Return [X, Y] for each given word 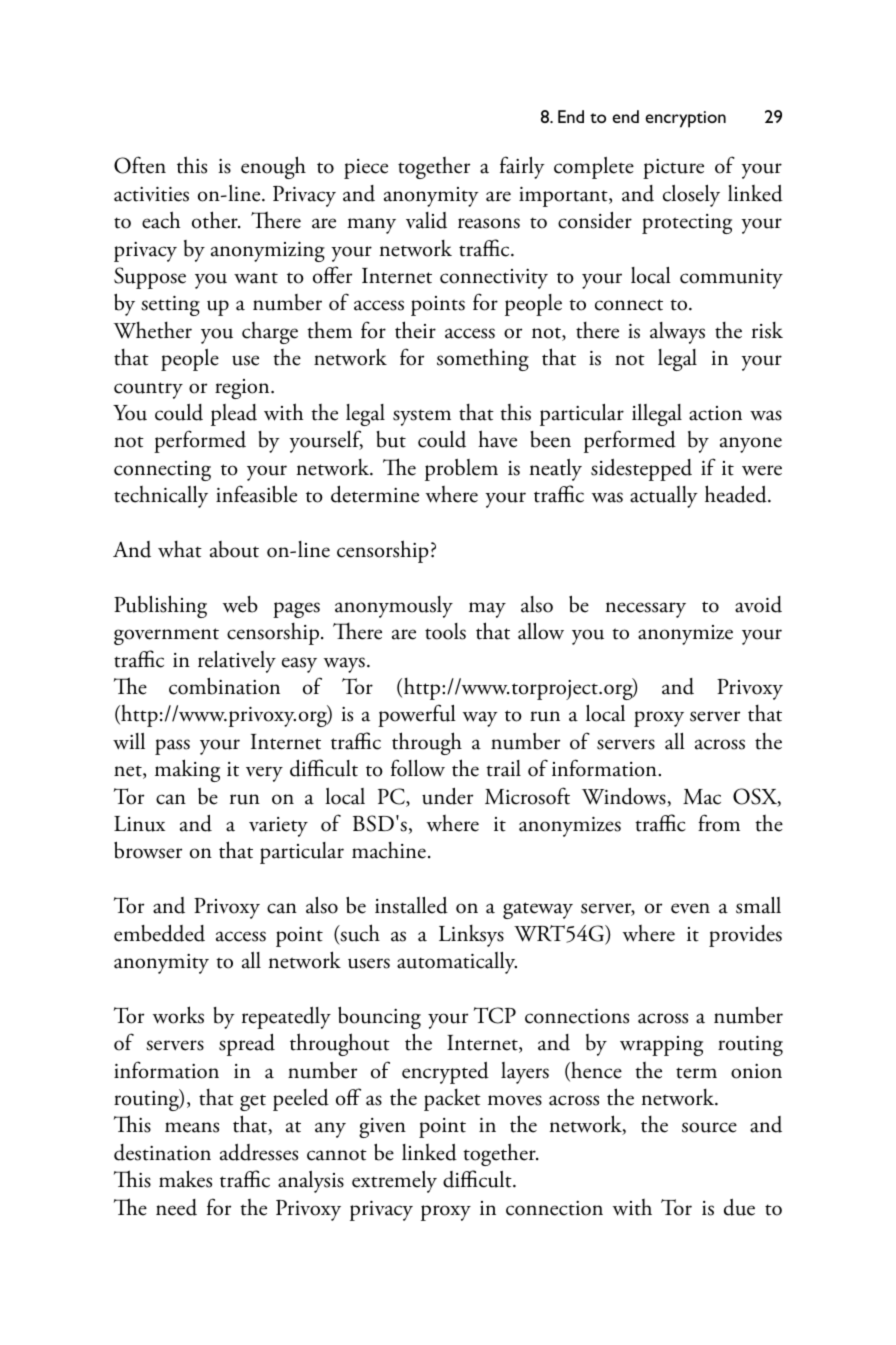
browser [148, 850]
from [719, 823]
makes [185, 1179]
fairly [522, 167]
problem [461, 470]
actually [664, 497]
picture [673, 169]
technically [161, 497]
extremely [394, 1182]
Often [140, 165]
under [447, 796]
